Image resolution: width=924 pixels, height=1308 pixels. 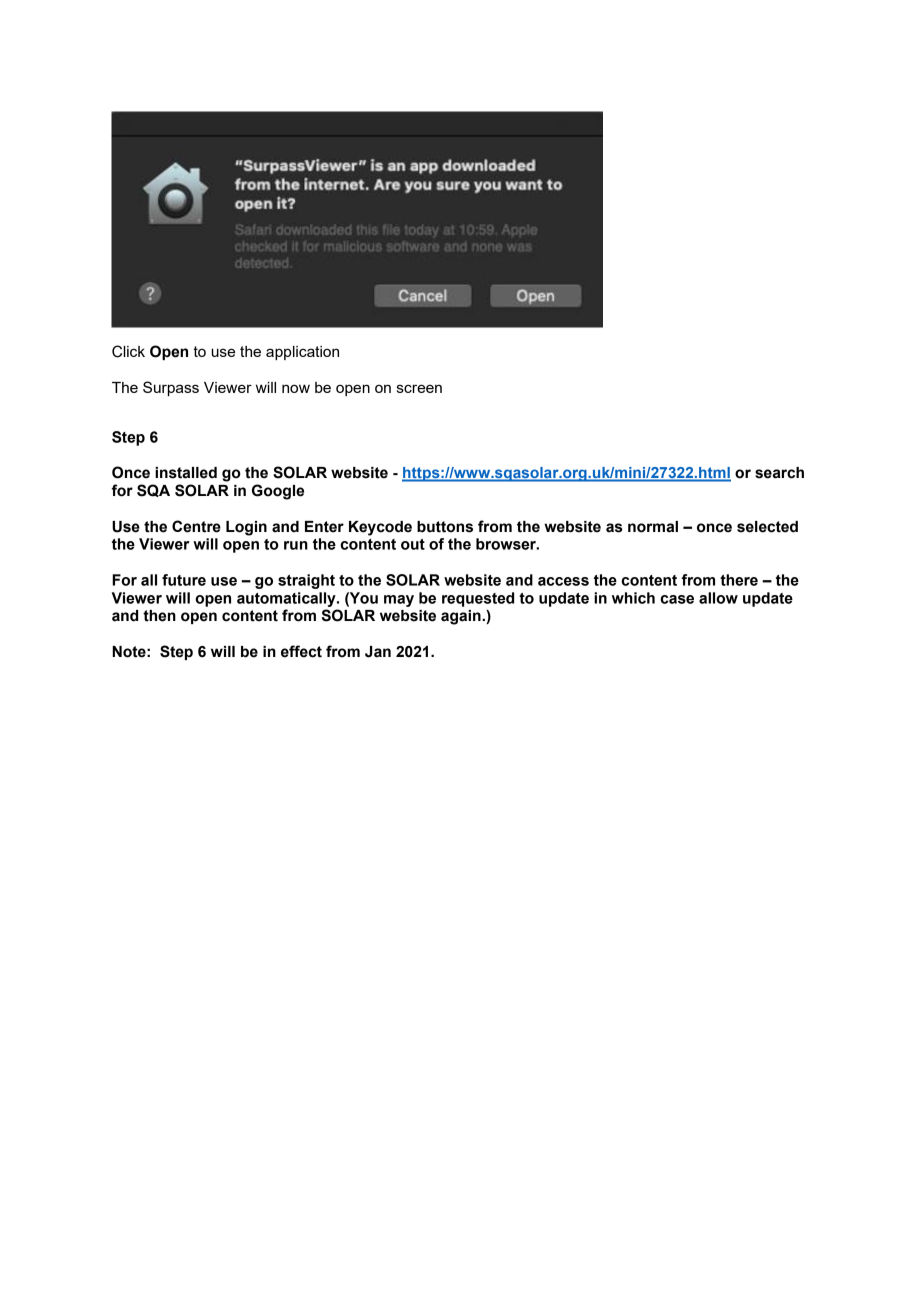 I want to click on search, so click(x=779, y=473).
